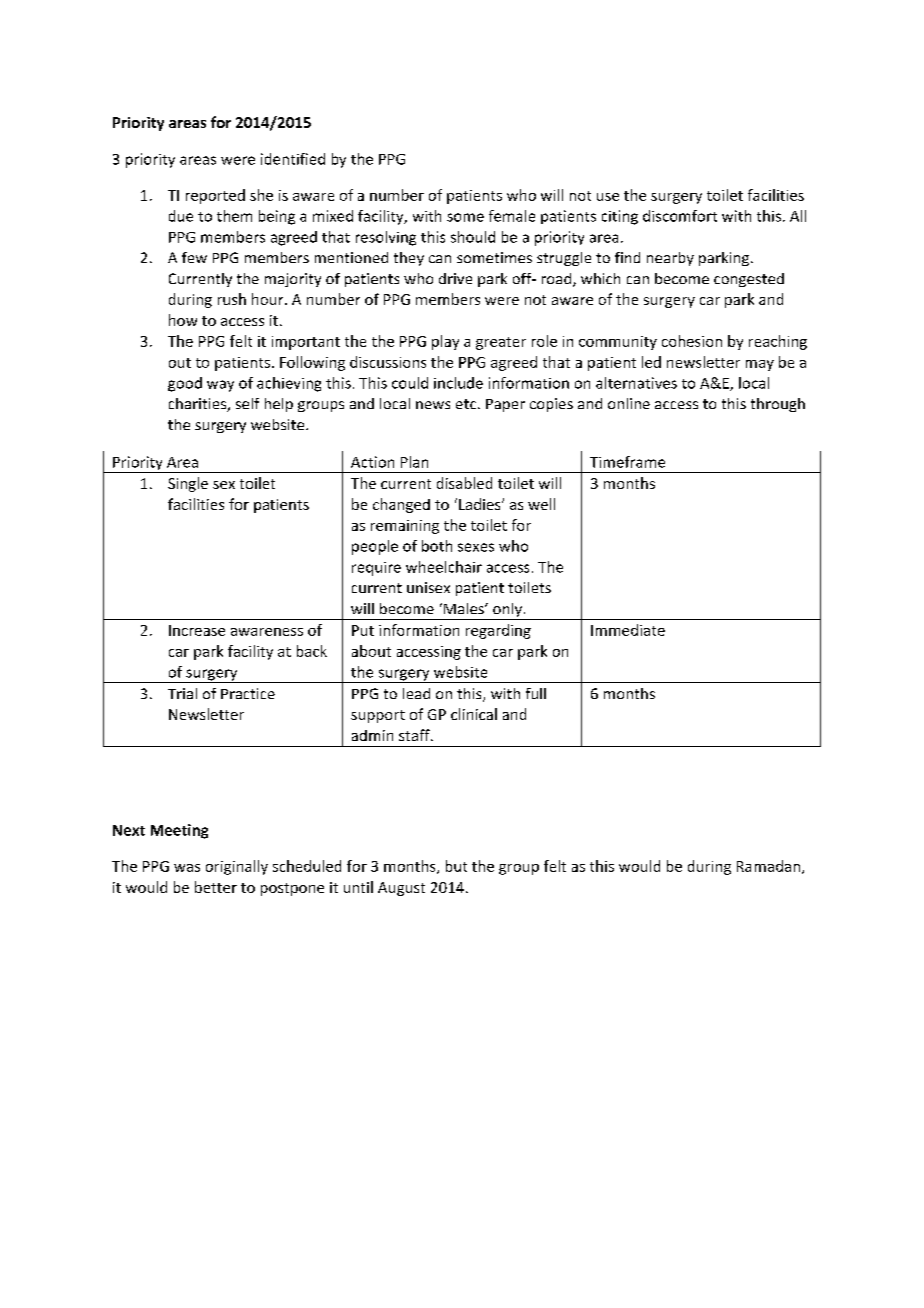  Describe the element at coordinates (185, 384) in the screenshot. I see `good` at that location.
